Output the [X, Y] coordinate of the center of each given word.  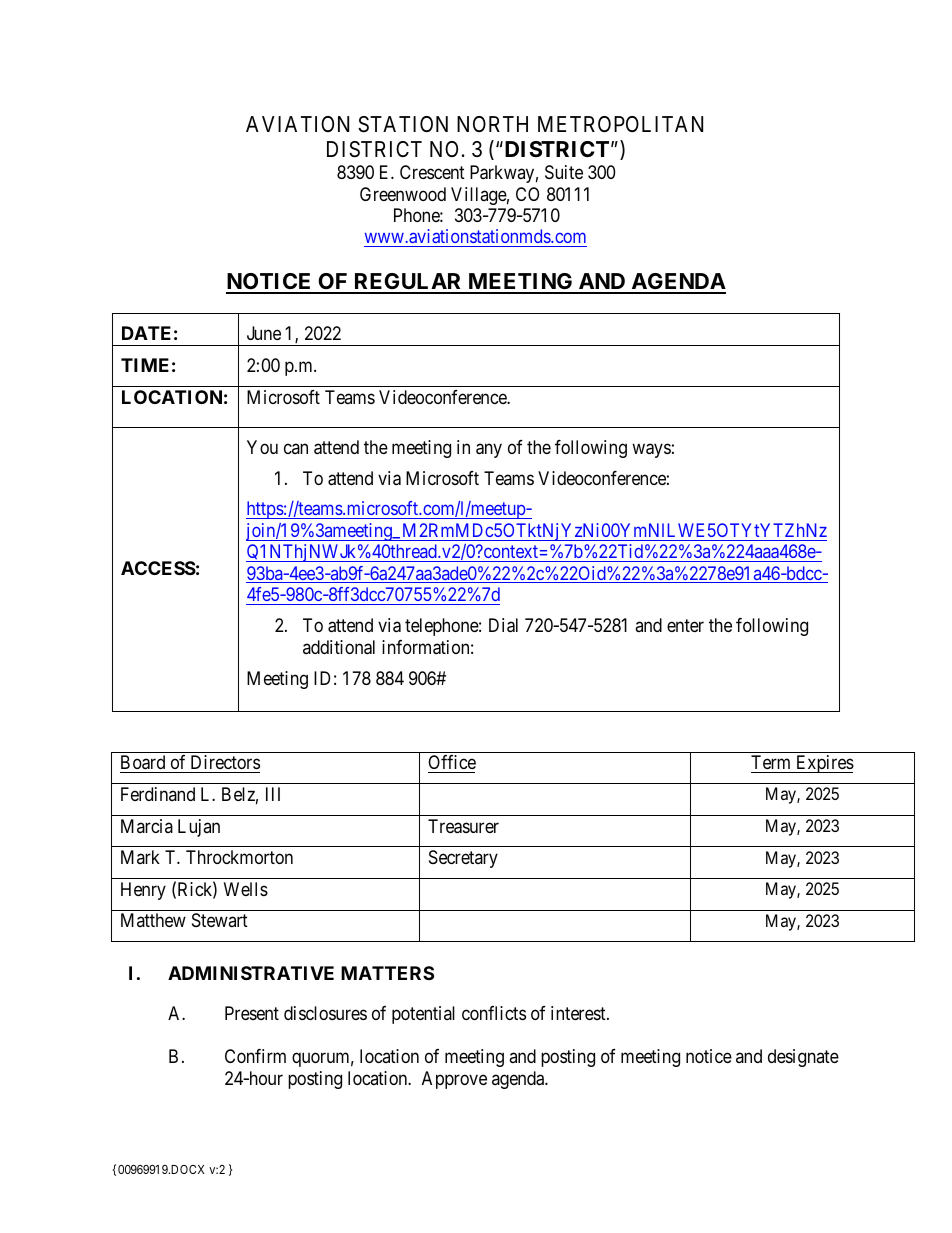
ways [651, 450]
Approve [454, 1080]
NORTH [492, 124]
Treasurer [463, 826]
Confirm [255, 1056]
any [489, 450]
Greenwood [403, 194]
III [273, 794]
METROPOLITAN [620, 124]
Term [770, 762]
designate [803, 1058]
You [262, 447]
